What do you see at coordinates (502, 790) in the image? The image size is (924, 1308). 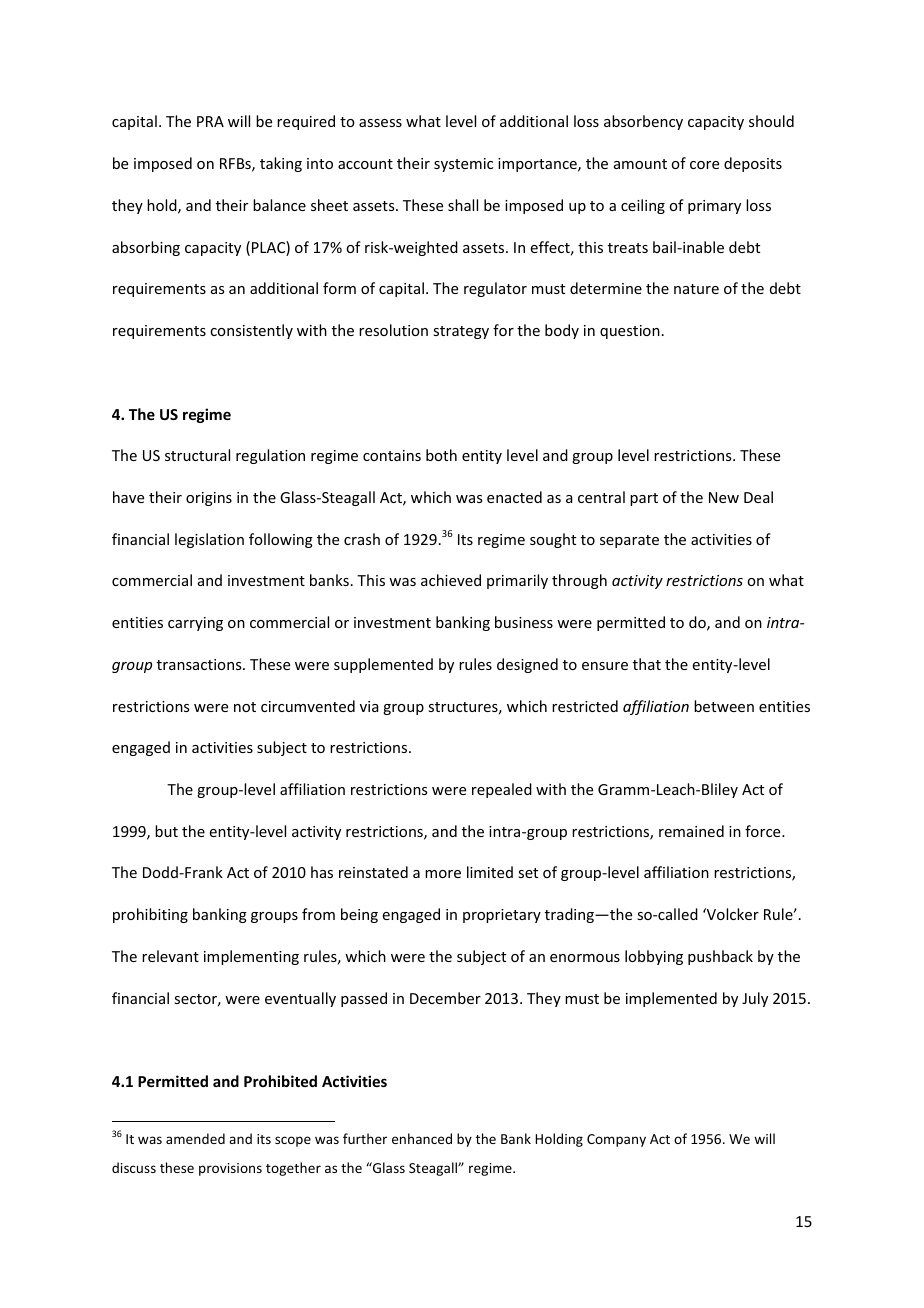 I see `repealed` at bounding box center [502, 790].
